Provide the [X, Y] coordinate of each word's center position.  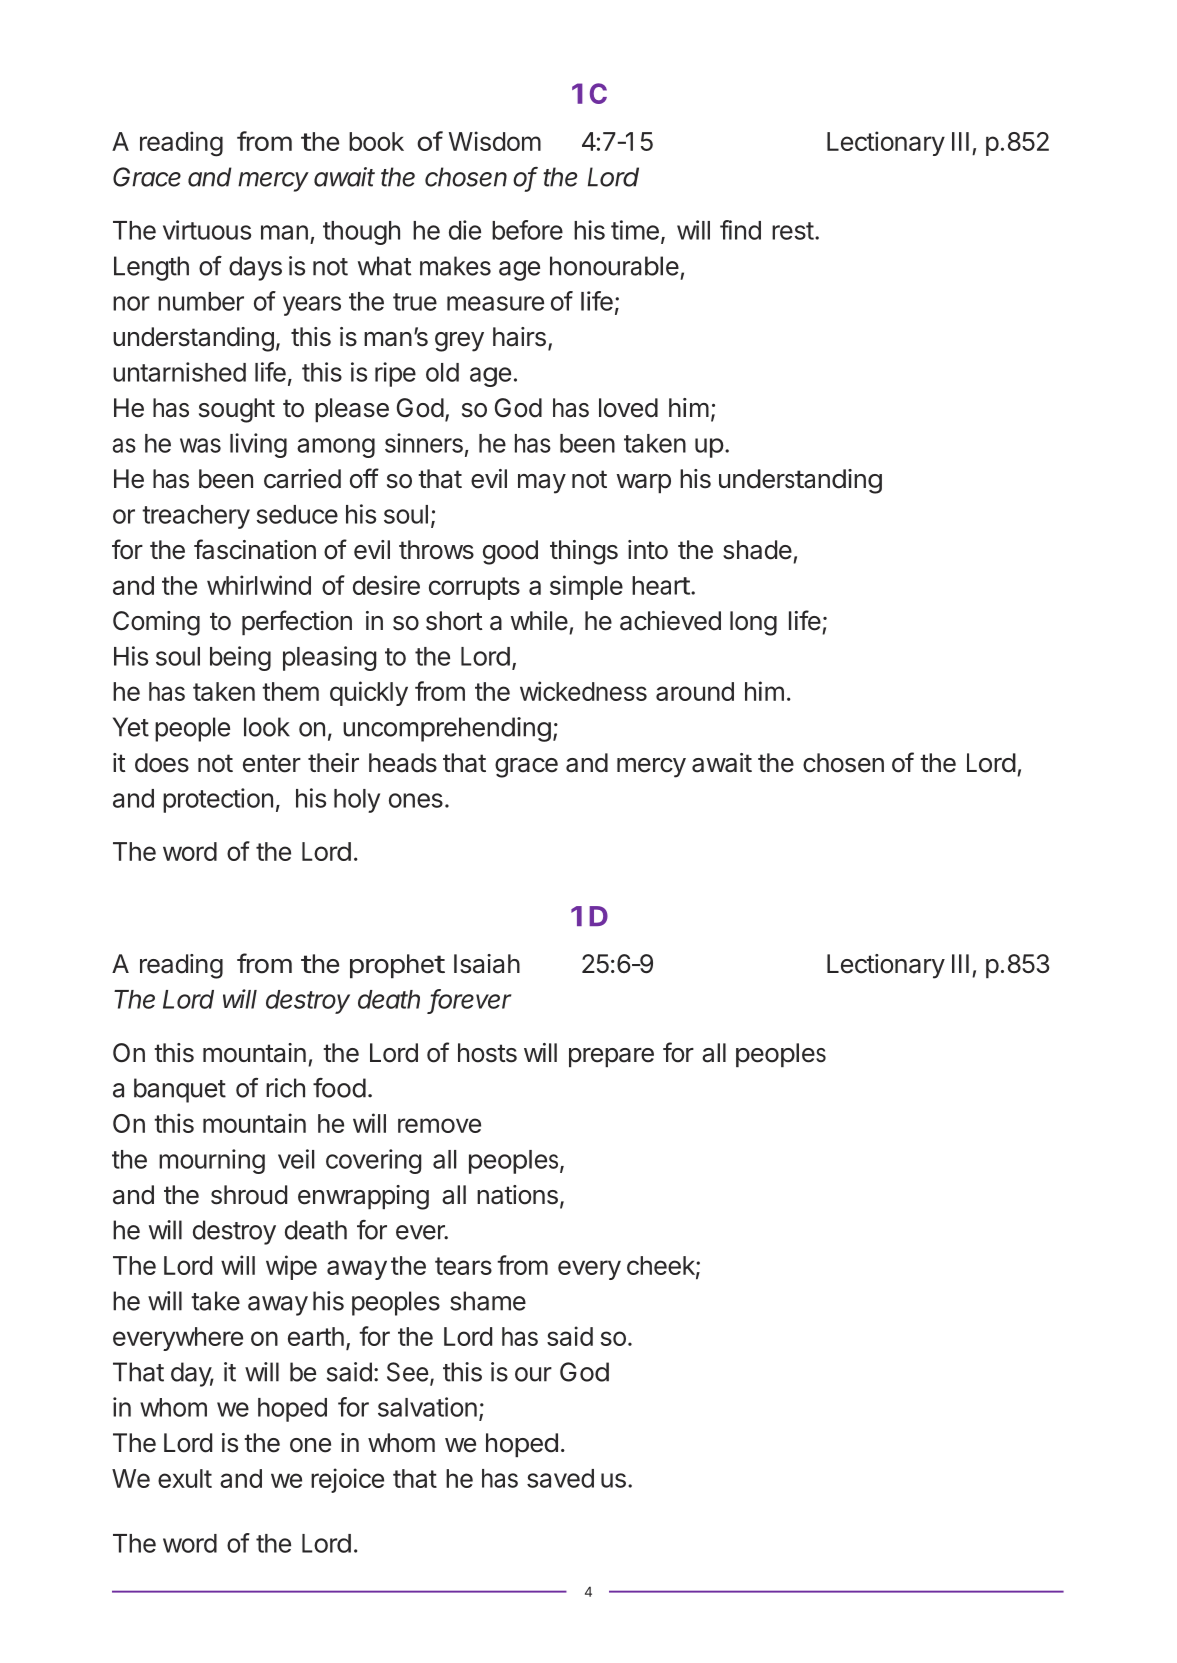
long [753, 623]
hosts [487, 1053]
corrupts [474, 588]
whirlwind [259, 585]
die [465, 230]
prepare [611, 1057]
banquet [180, 1090]
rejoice [347, 1480]
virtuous [207, 230]
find [740, 230]
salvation [427, 1407]
